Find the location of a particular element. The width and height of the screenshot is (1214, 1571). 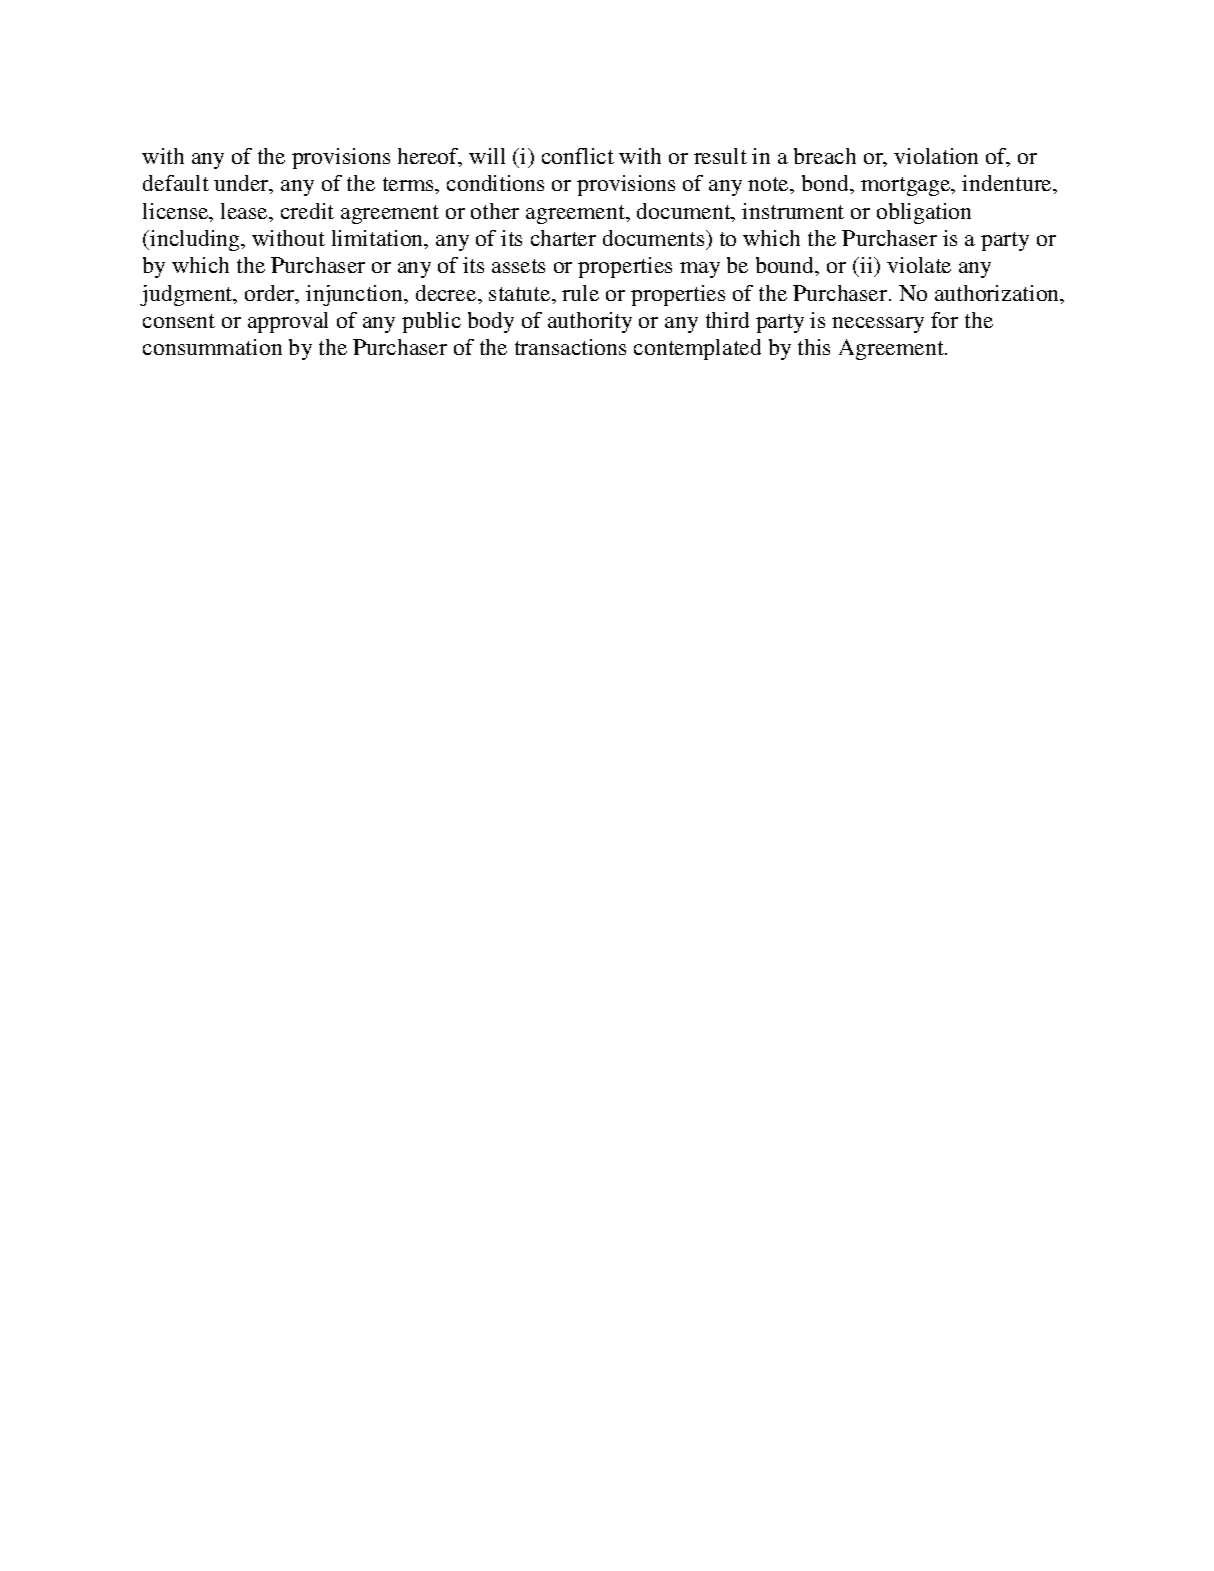

including is located at coordinates (196, 240).
